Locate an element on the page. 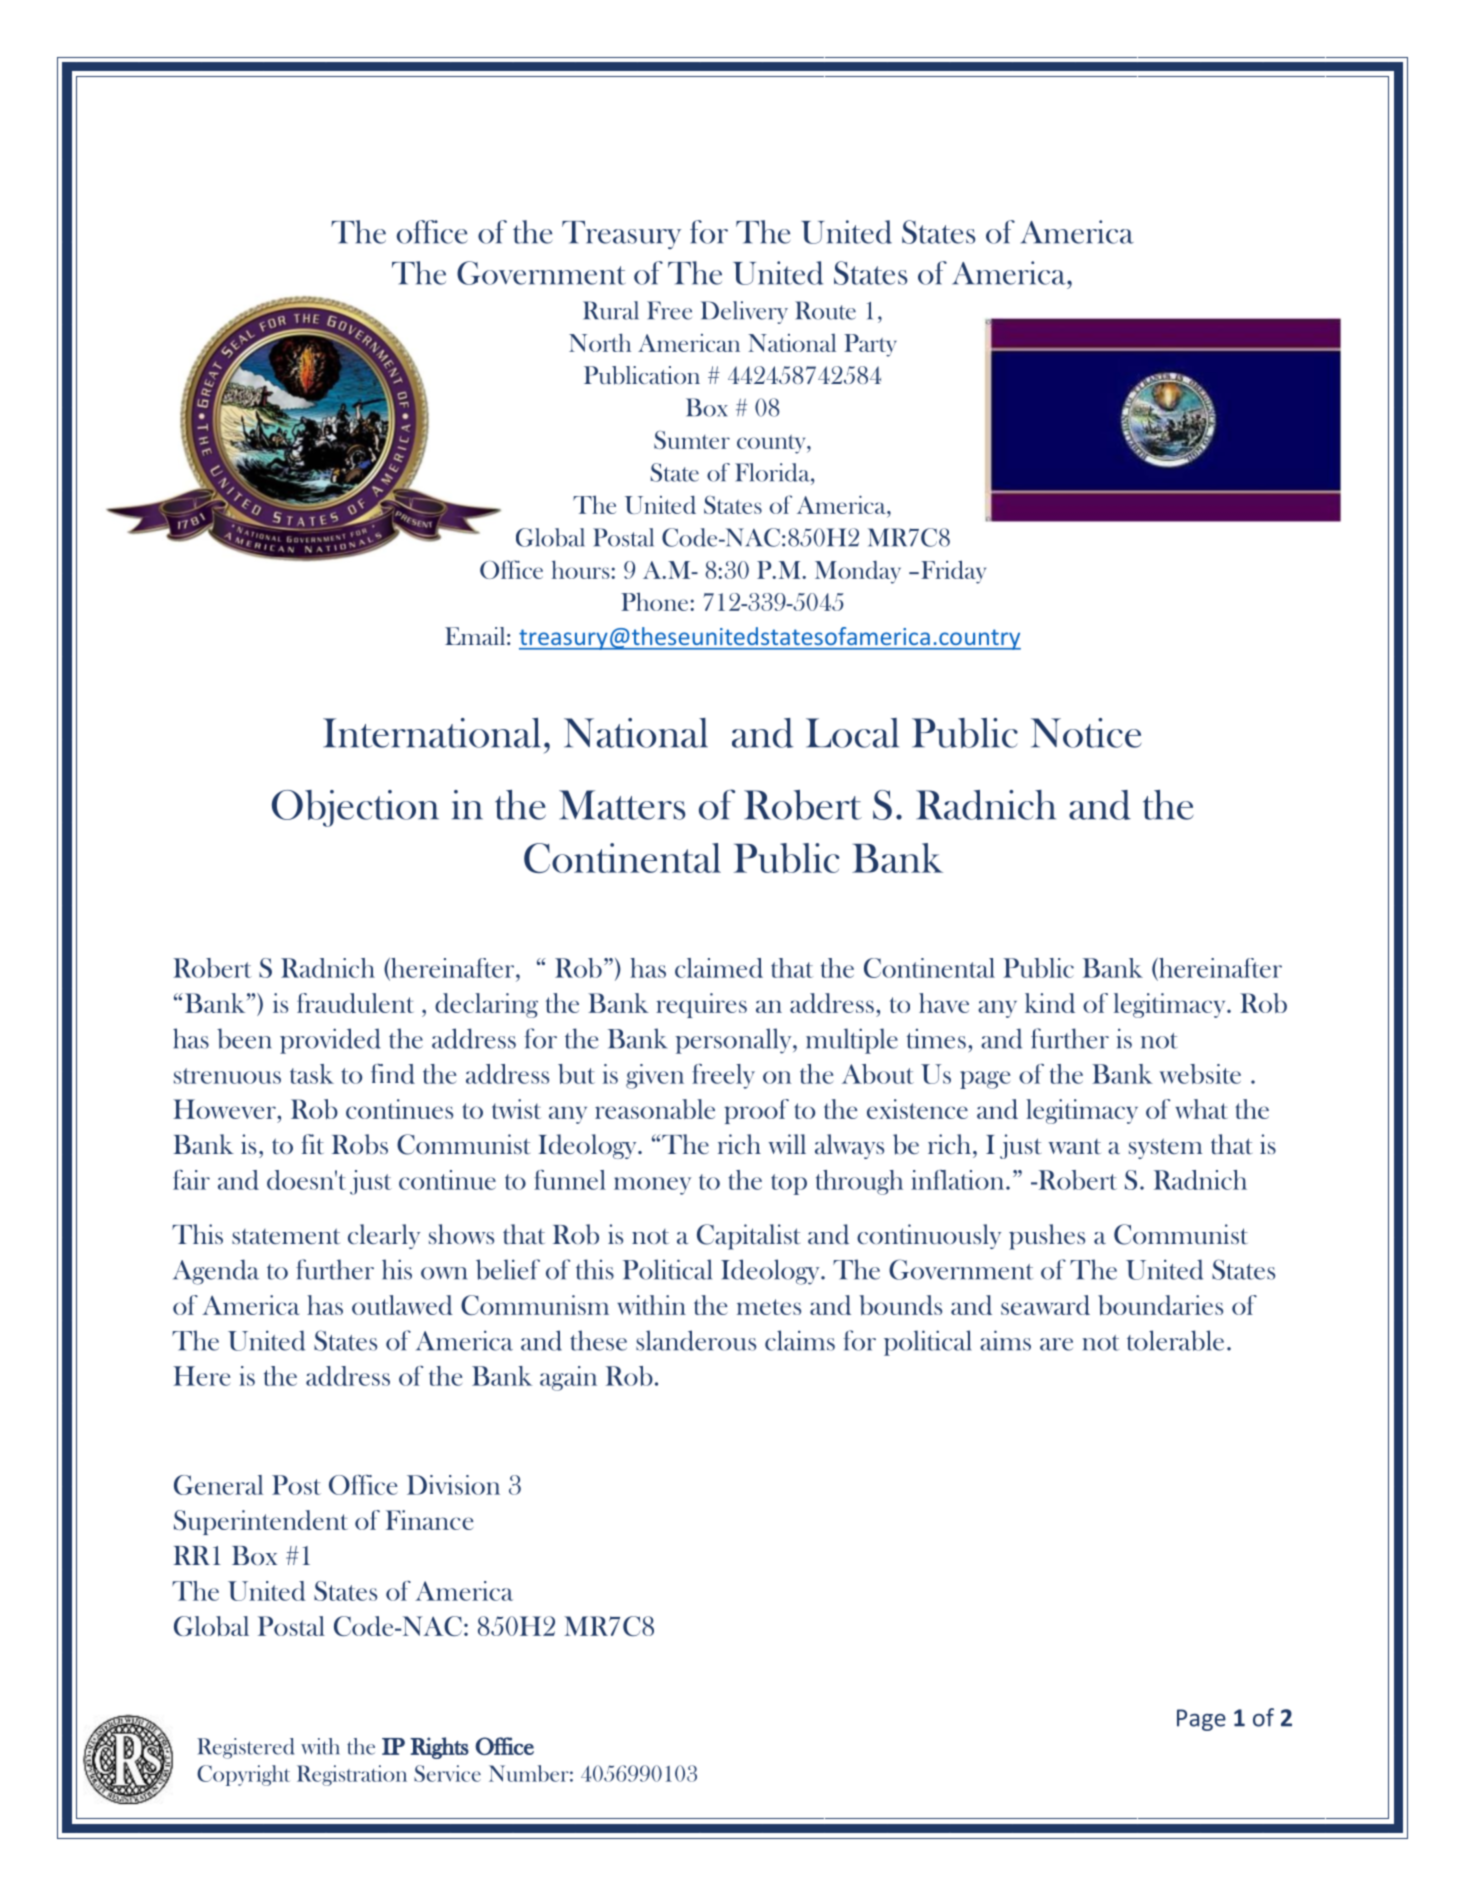  provided is located at coordinates (330, 1041).
